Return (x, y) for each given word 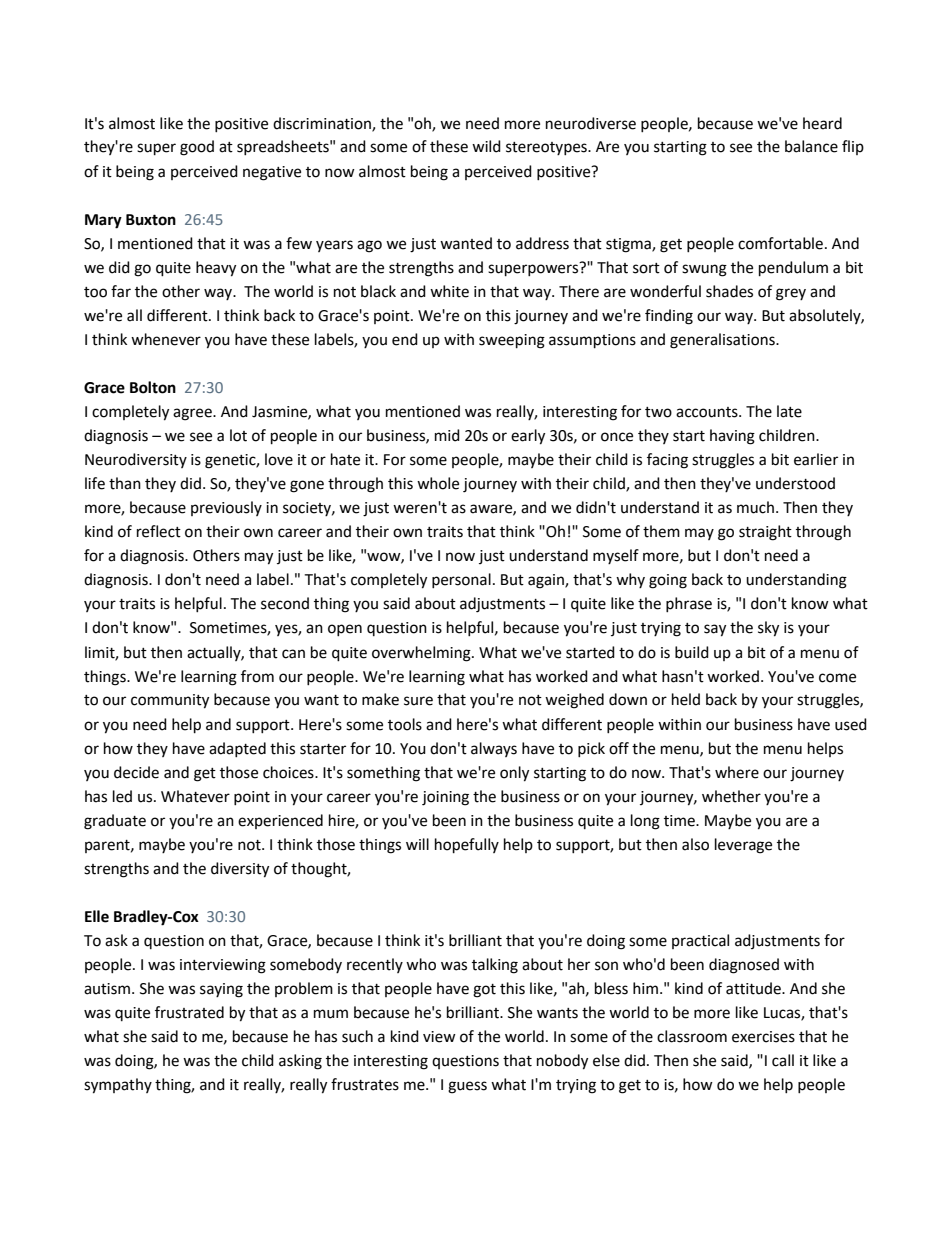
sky (768, 629)
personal (461, 580)
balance (811, 146)
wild (486, 146)
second (285, 603)
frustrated (189, 1012)
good (197, 148)
